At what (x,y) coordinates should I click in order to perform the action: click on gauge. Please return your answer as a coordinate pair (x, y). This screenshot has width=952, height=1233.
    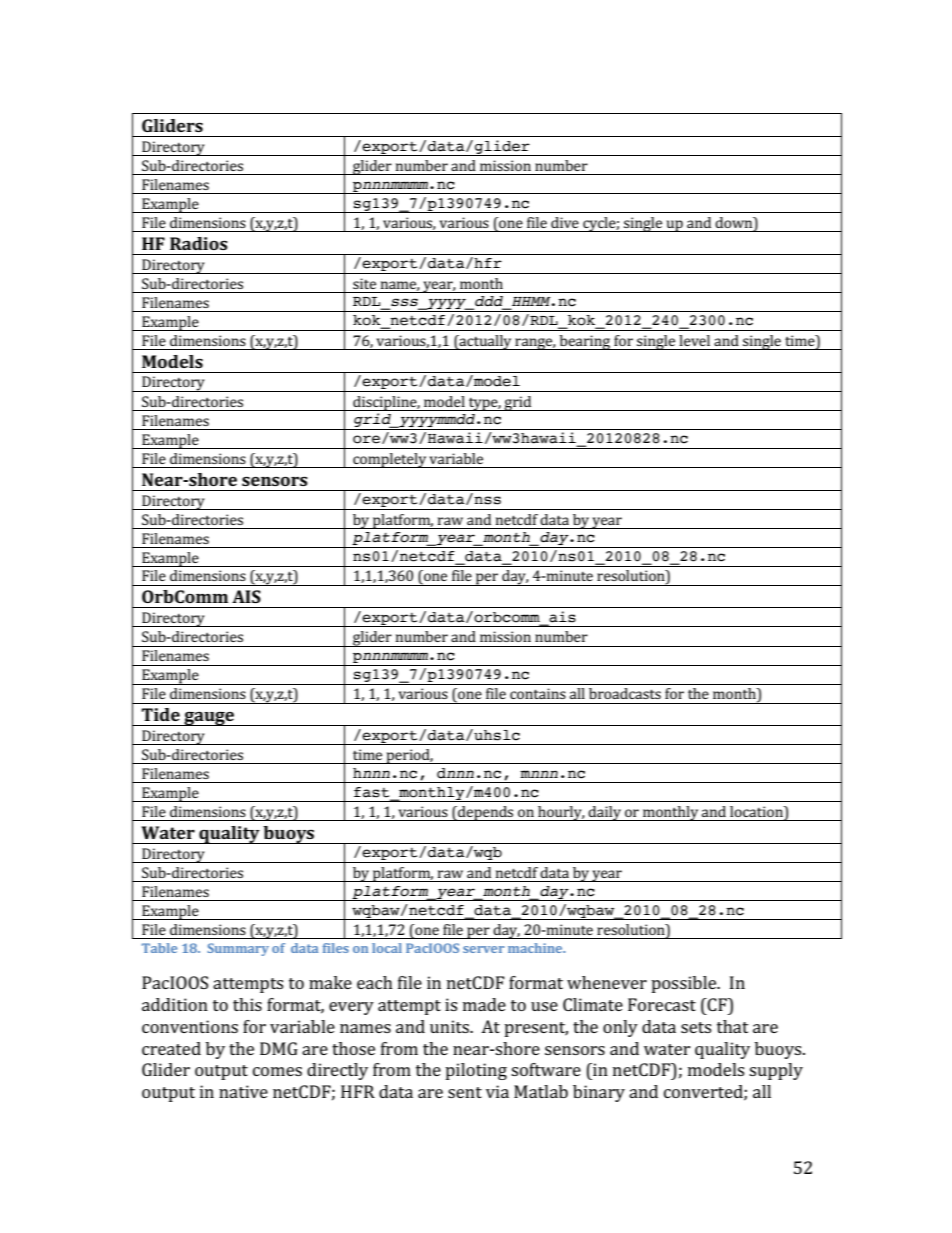
    Looking at the image, I should click on (209, 719).
